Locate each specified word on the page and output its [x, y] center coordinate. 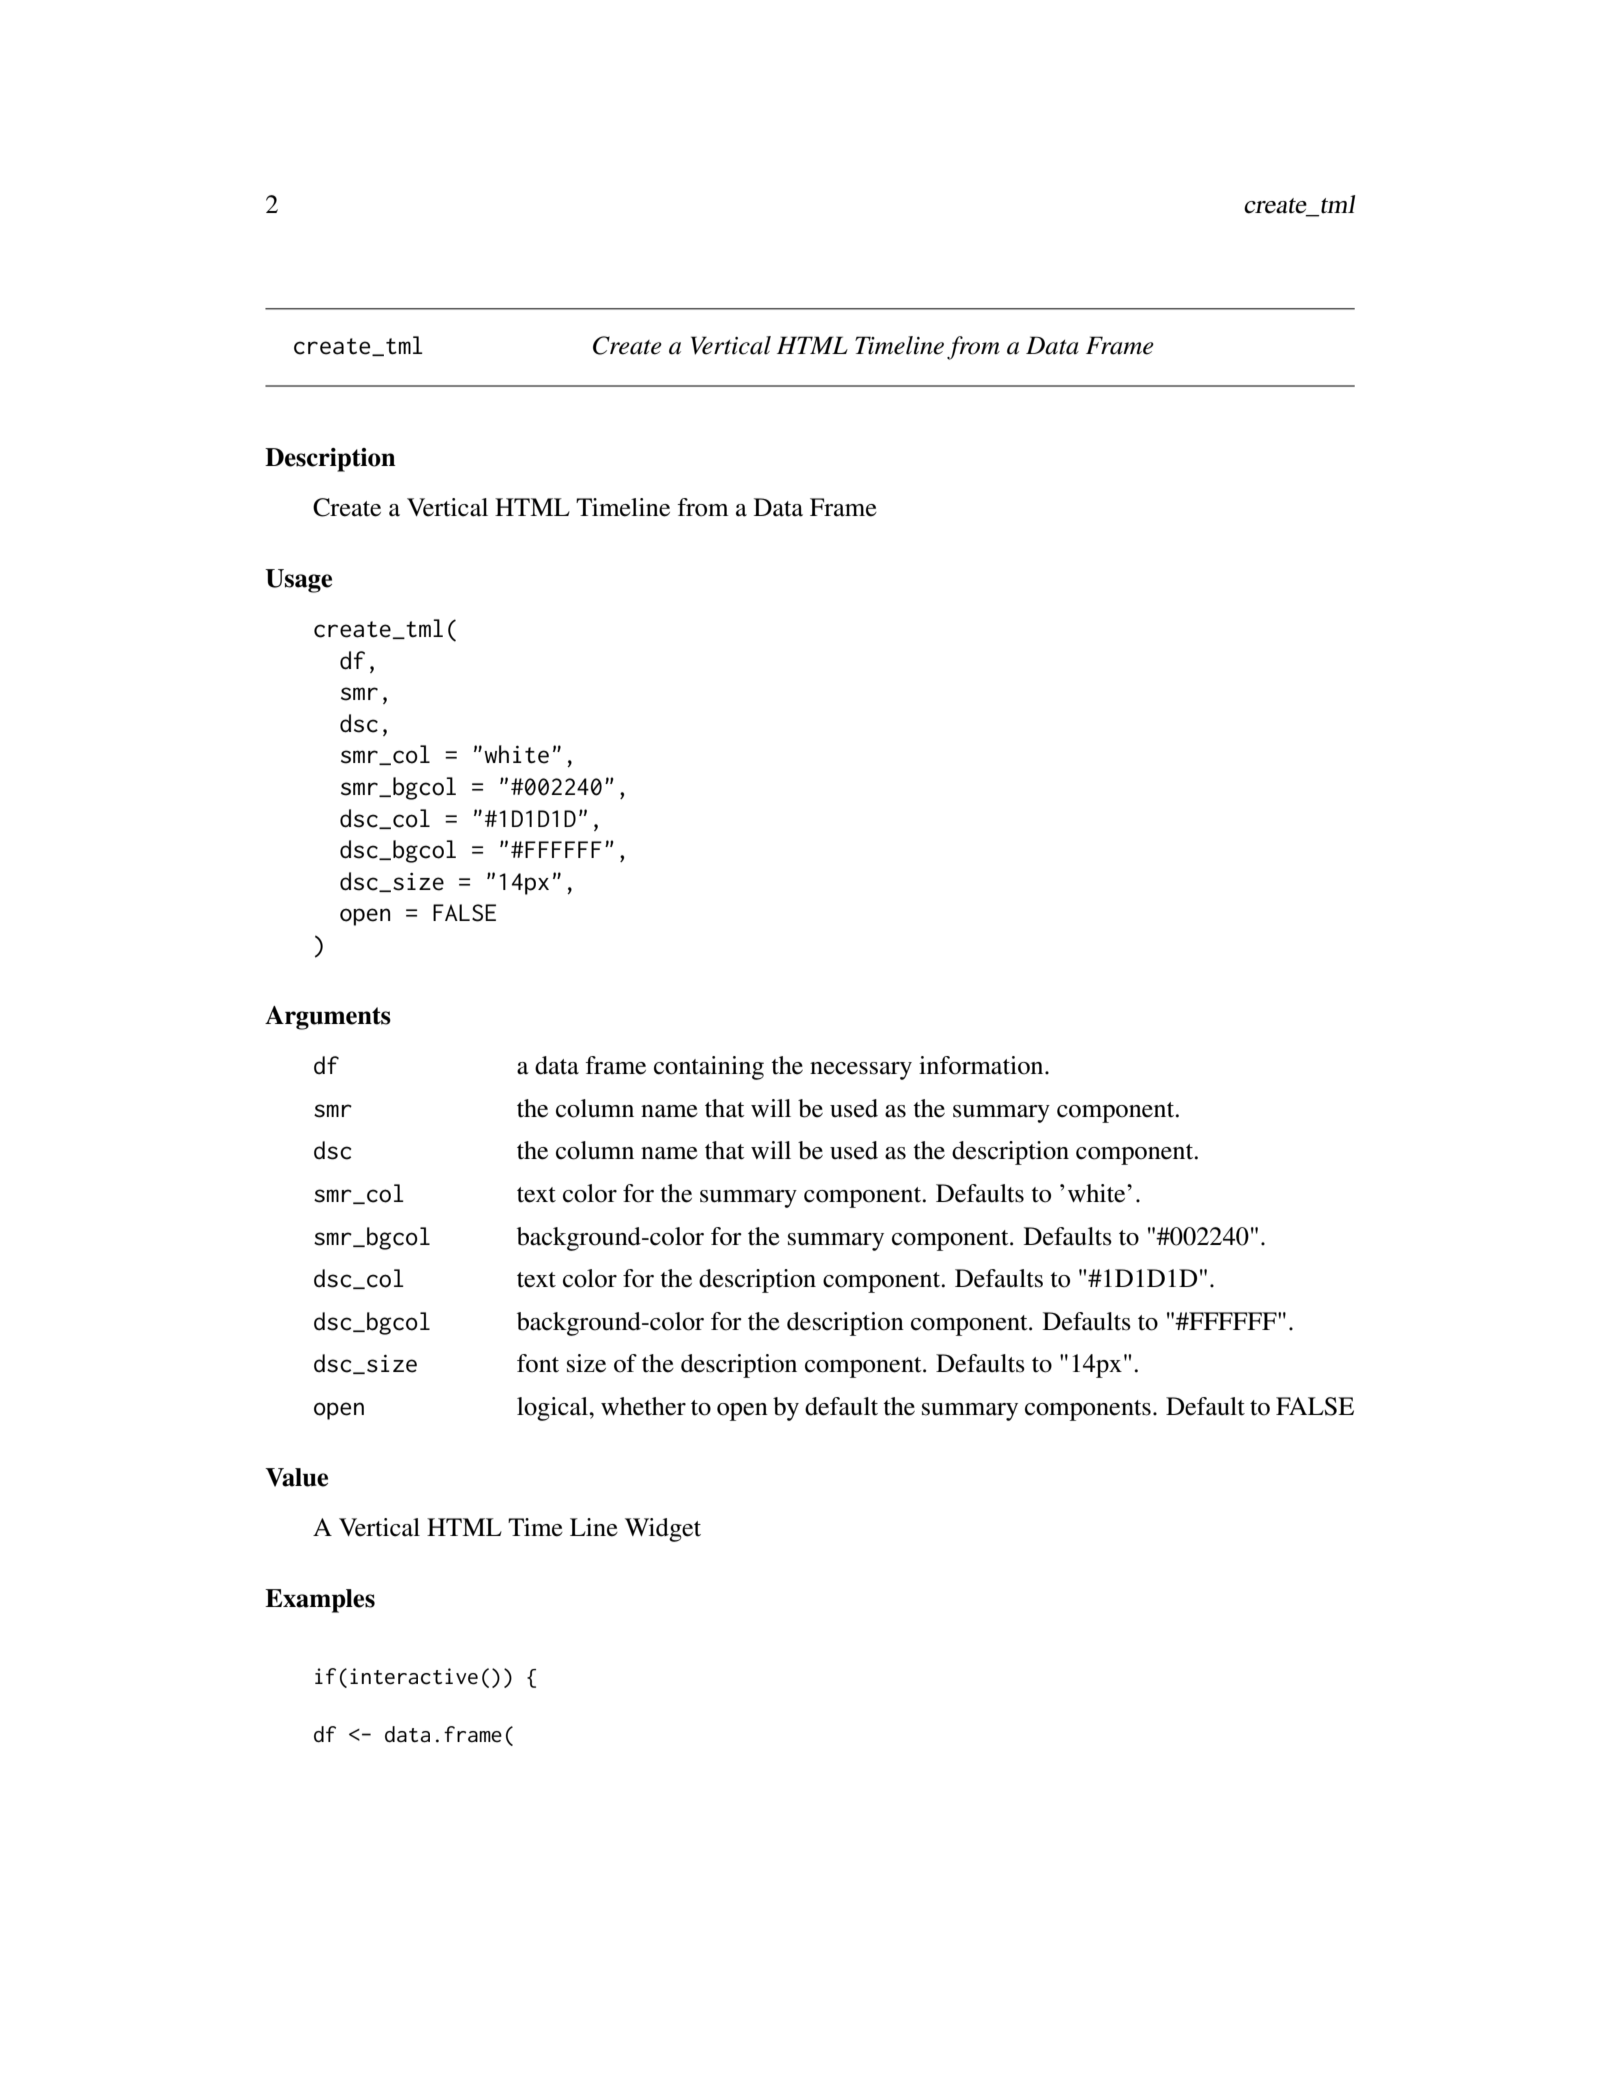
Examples [320, 1601]
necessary [861, 1071]
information [982, 1065]
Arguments [328, 1018]
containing [709, 1068]
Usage [298, 581]
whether [643, 1406]
